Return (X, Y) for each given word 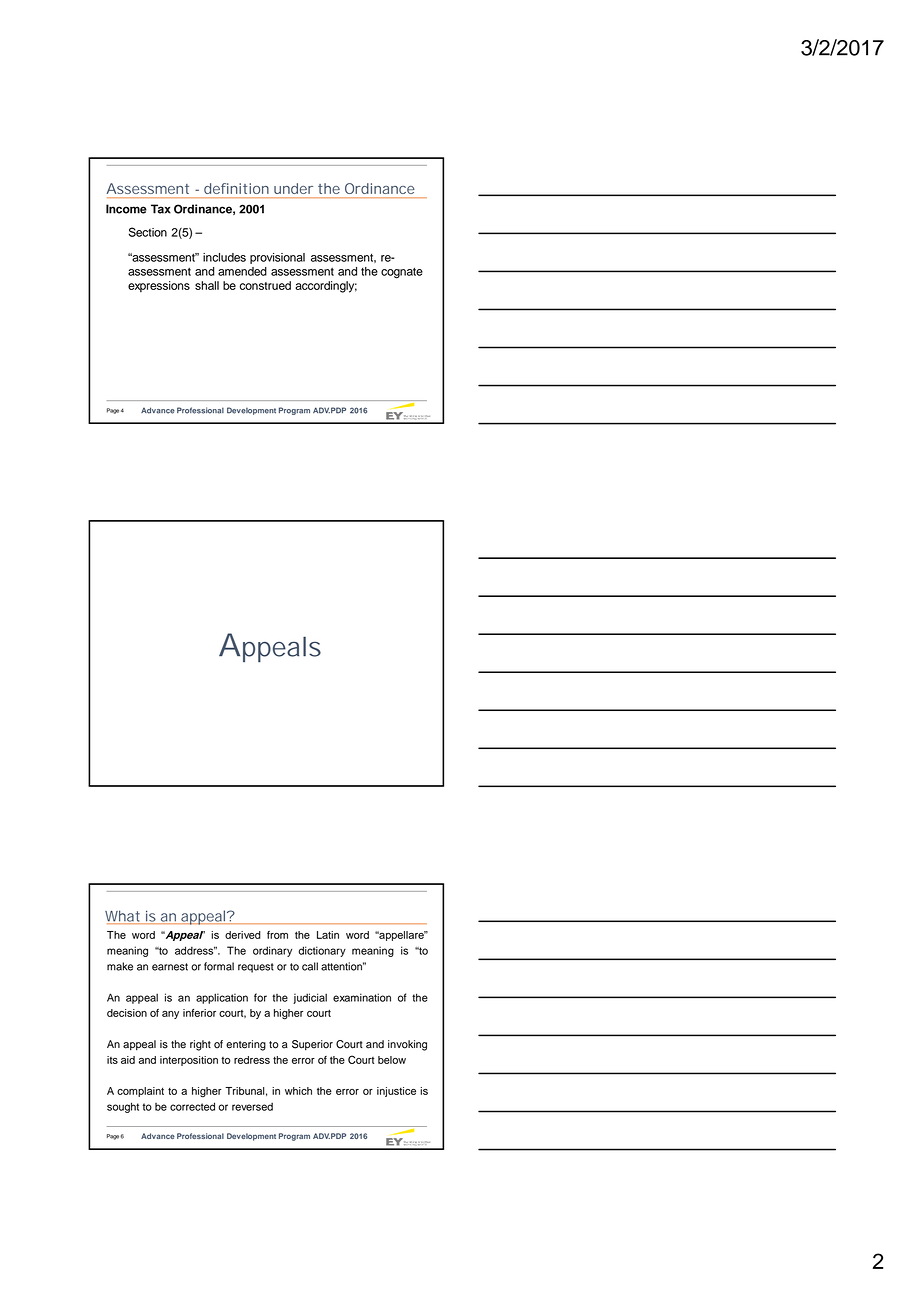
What (124, 917)
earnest (170, 967)
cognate (402, 273)
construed (265, 285)
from (277, 935)
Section (148, 232)
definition (236, 188)
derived (243, 935)
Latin (328, 935)
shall (207, 285)
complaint (140, 1092)
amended (242, 271)
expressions (159, 286)
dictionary (322, 951)
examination (362, 997)
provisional (277, 258)
